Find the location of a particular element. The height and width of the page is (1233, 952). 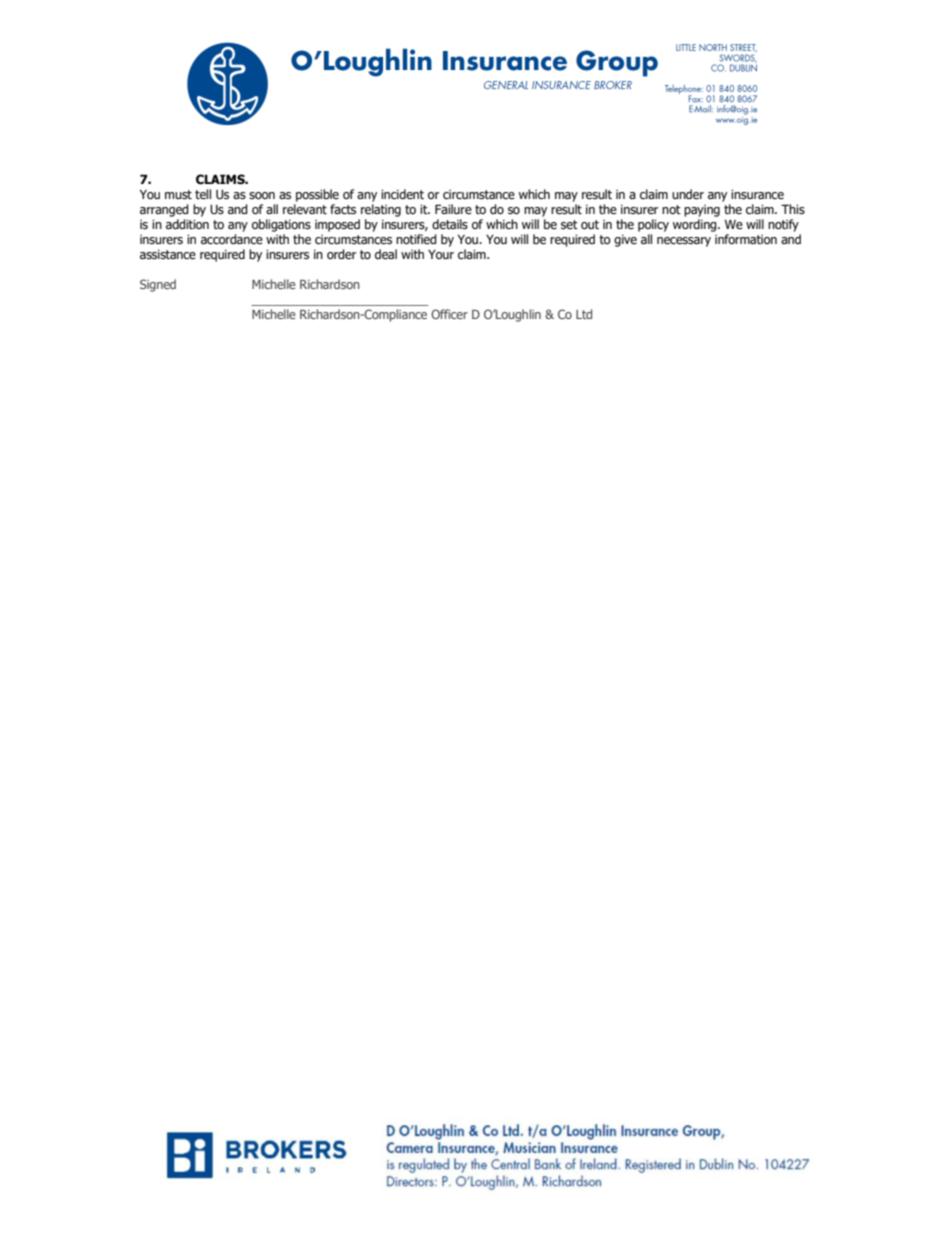

information is located at coordinates (746, 239).
